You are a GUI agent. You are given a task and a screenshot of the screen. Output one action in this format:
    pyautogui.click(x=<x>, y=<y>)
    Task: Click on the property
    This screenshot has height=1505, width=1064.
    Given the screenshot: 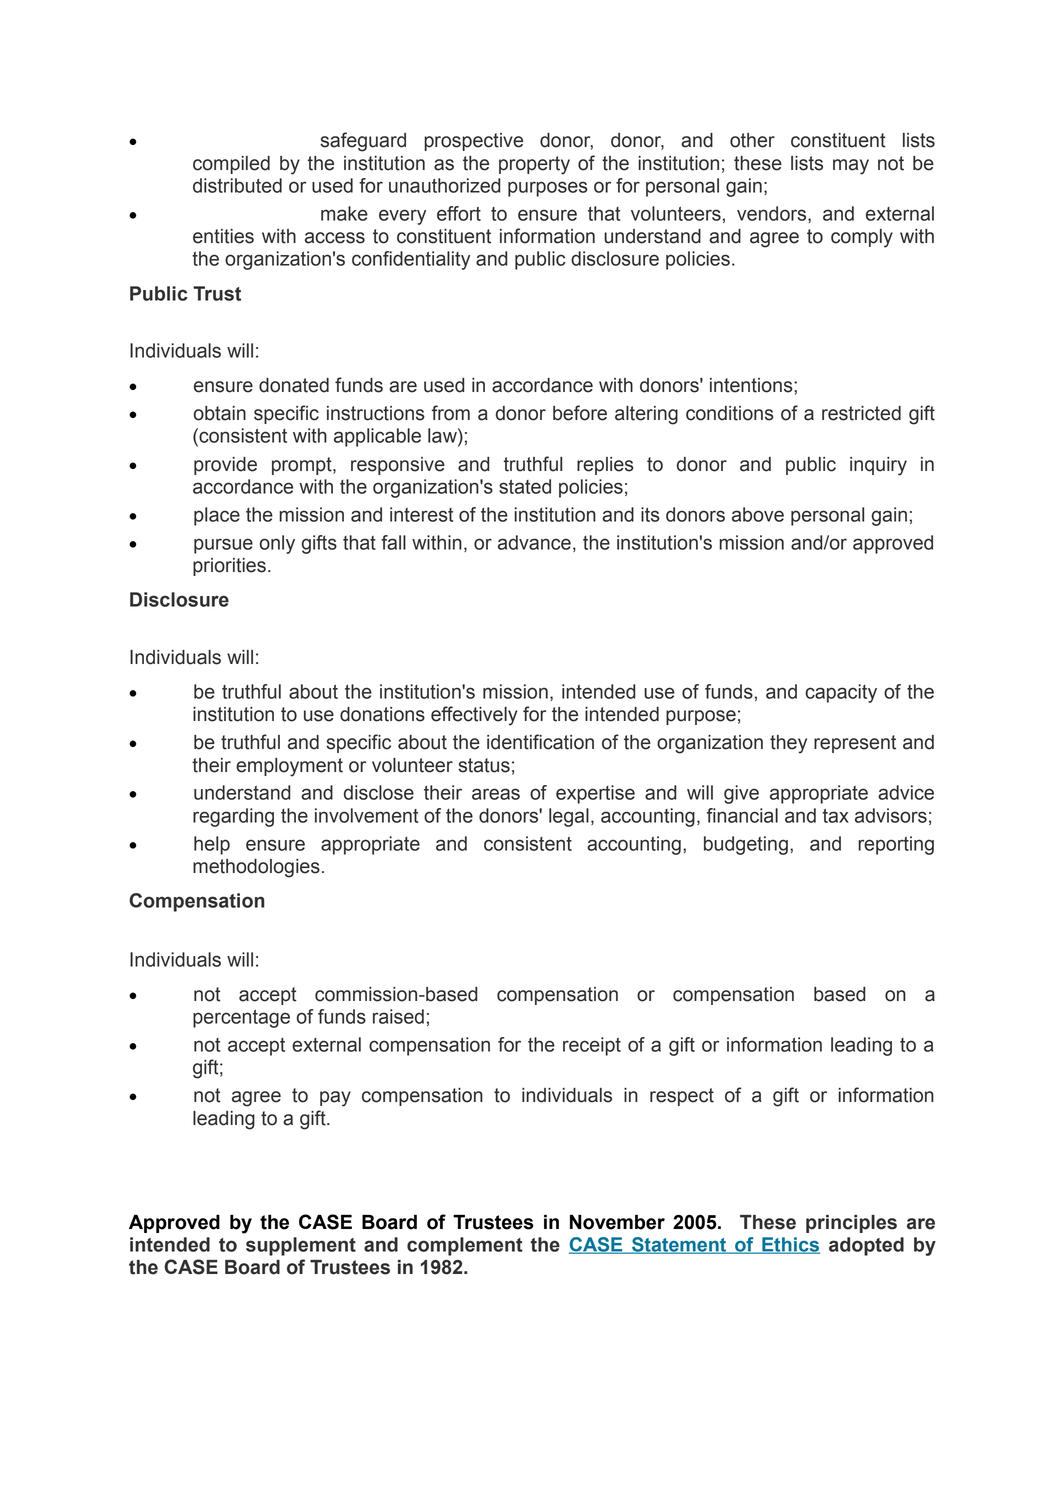 What is the action you would take?
    pyautogui.click(x=534, y=165)
